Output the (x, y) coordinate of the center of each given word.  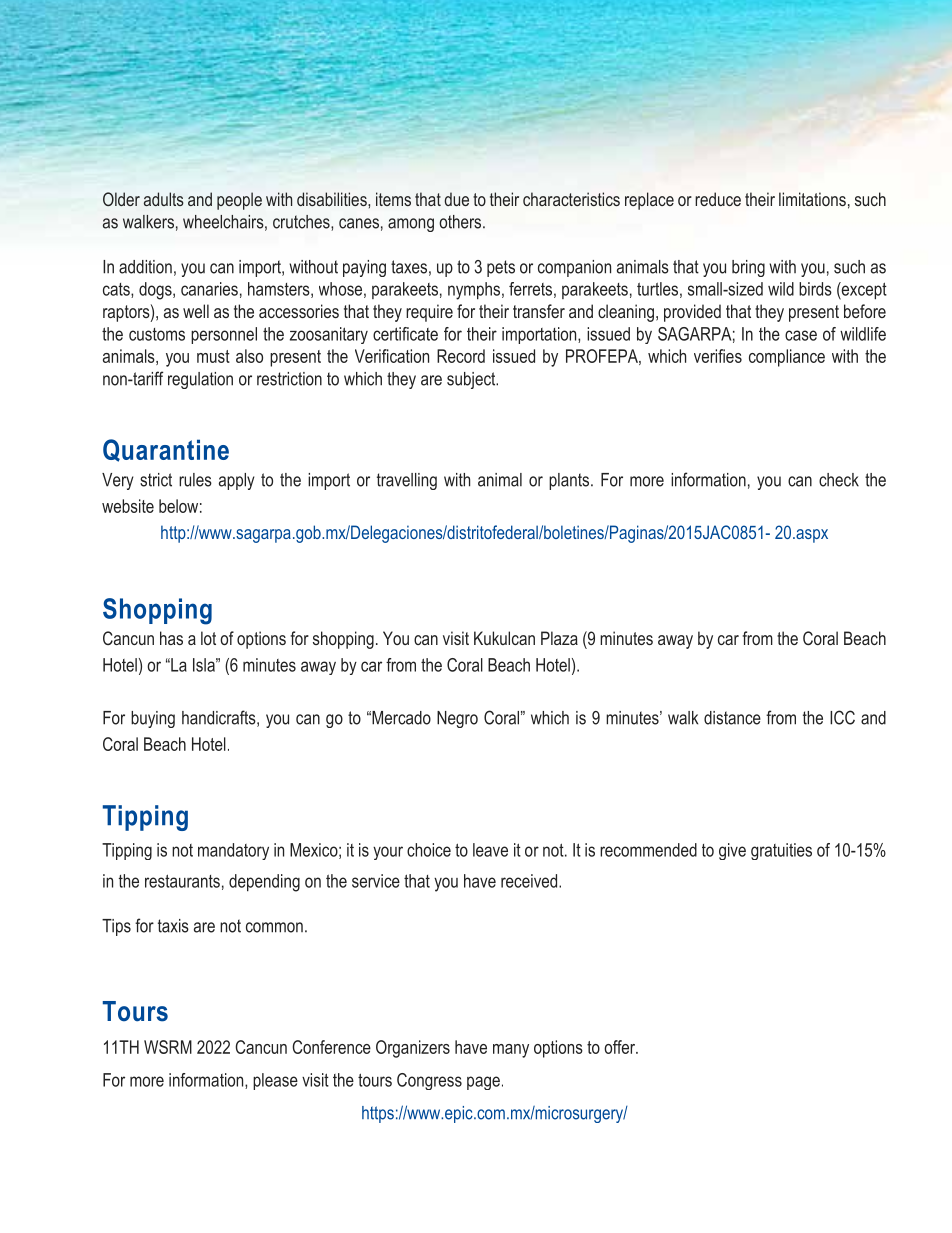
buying (153, 719)
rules (195, 480)
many (511, 1051)
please (275, 1081)
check (839, 480)
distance (732, 718)
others (461, 222)
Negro (457, 719)
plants (570, 481)
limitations (812, 199)
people (239, 201)
